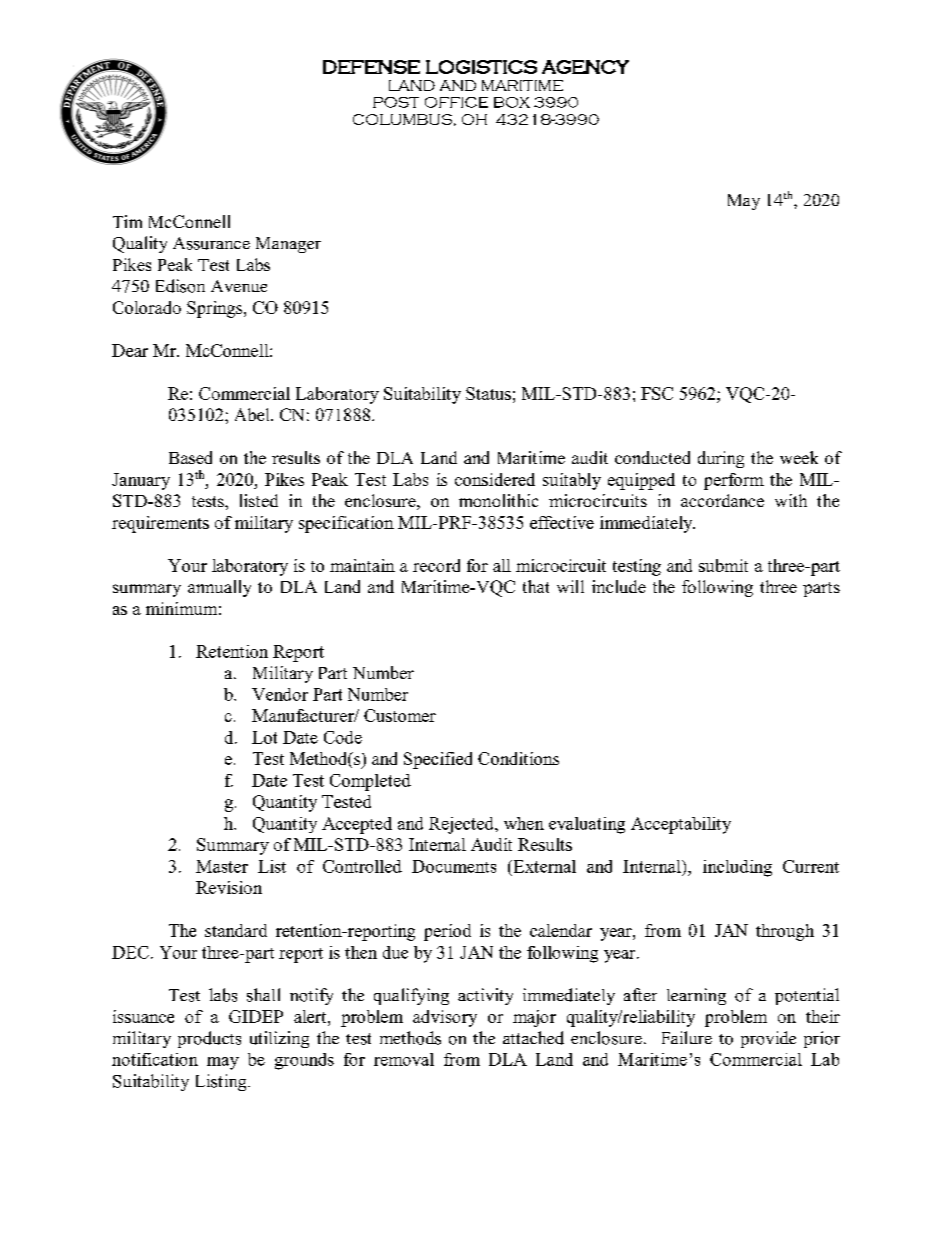 The width and height of the page is (952, 1233). What do you see at coordinates (488, 393) in the page?
I see `Status` at bounding box center [488, 393].
